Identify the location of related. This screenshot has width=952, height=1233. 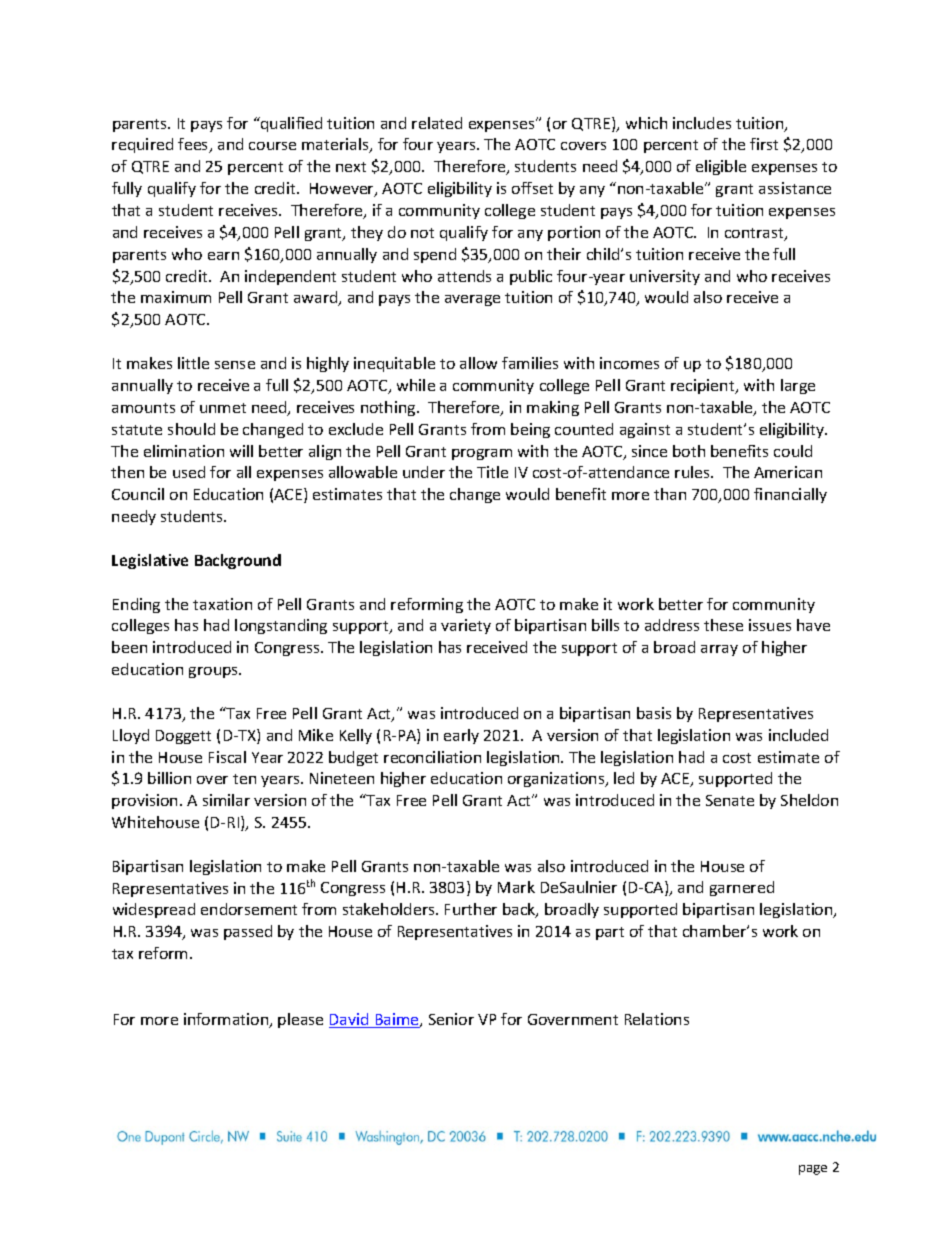
(437, 123).
